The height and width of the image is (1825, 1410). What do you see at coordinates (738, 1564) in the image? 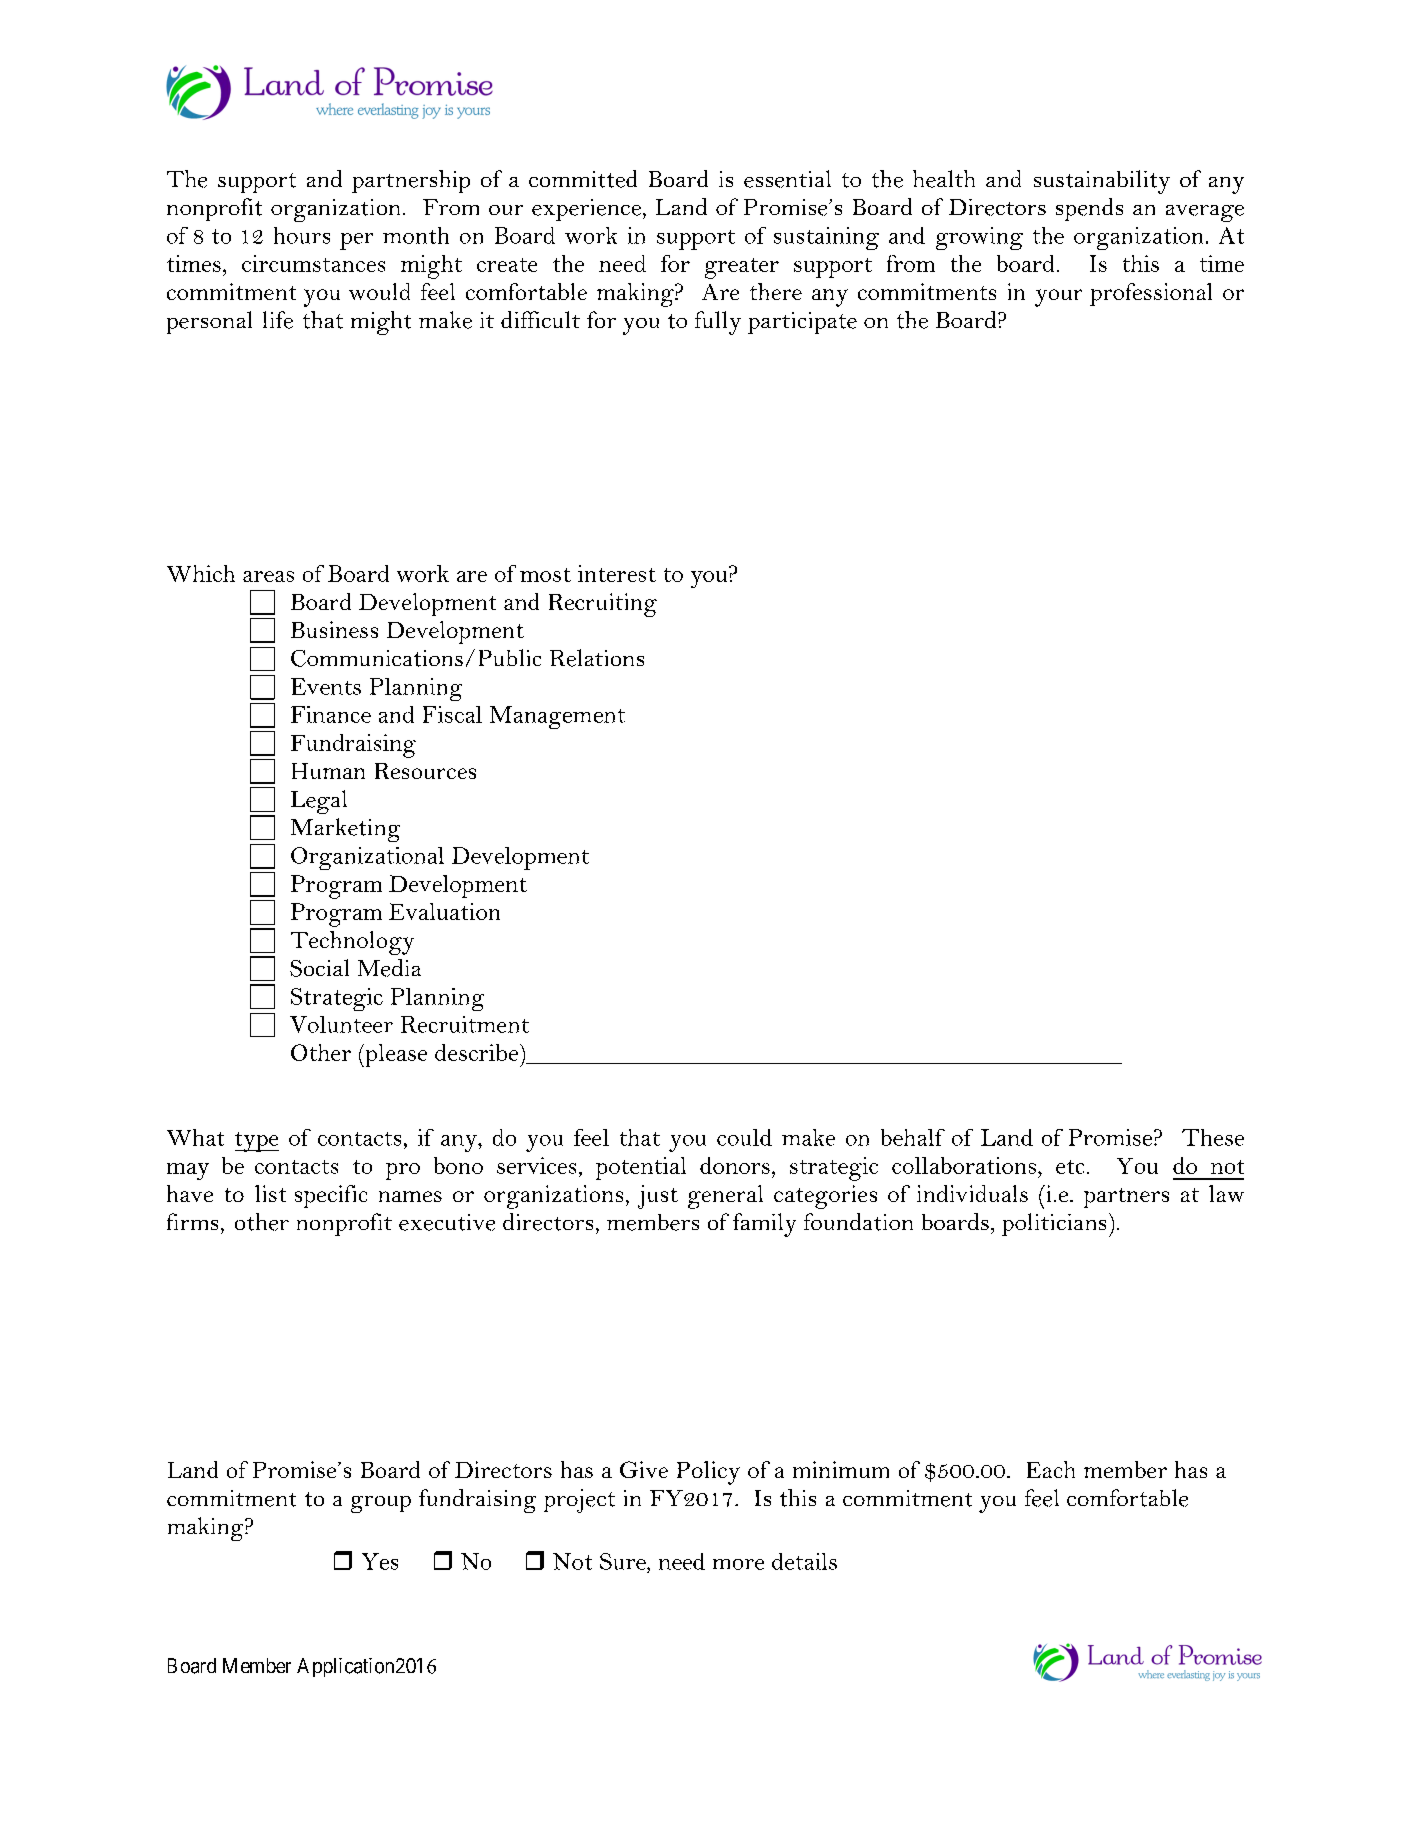
I see `more` at bounding box center [738, 1564].
